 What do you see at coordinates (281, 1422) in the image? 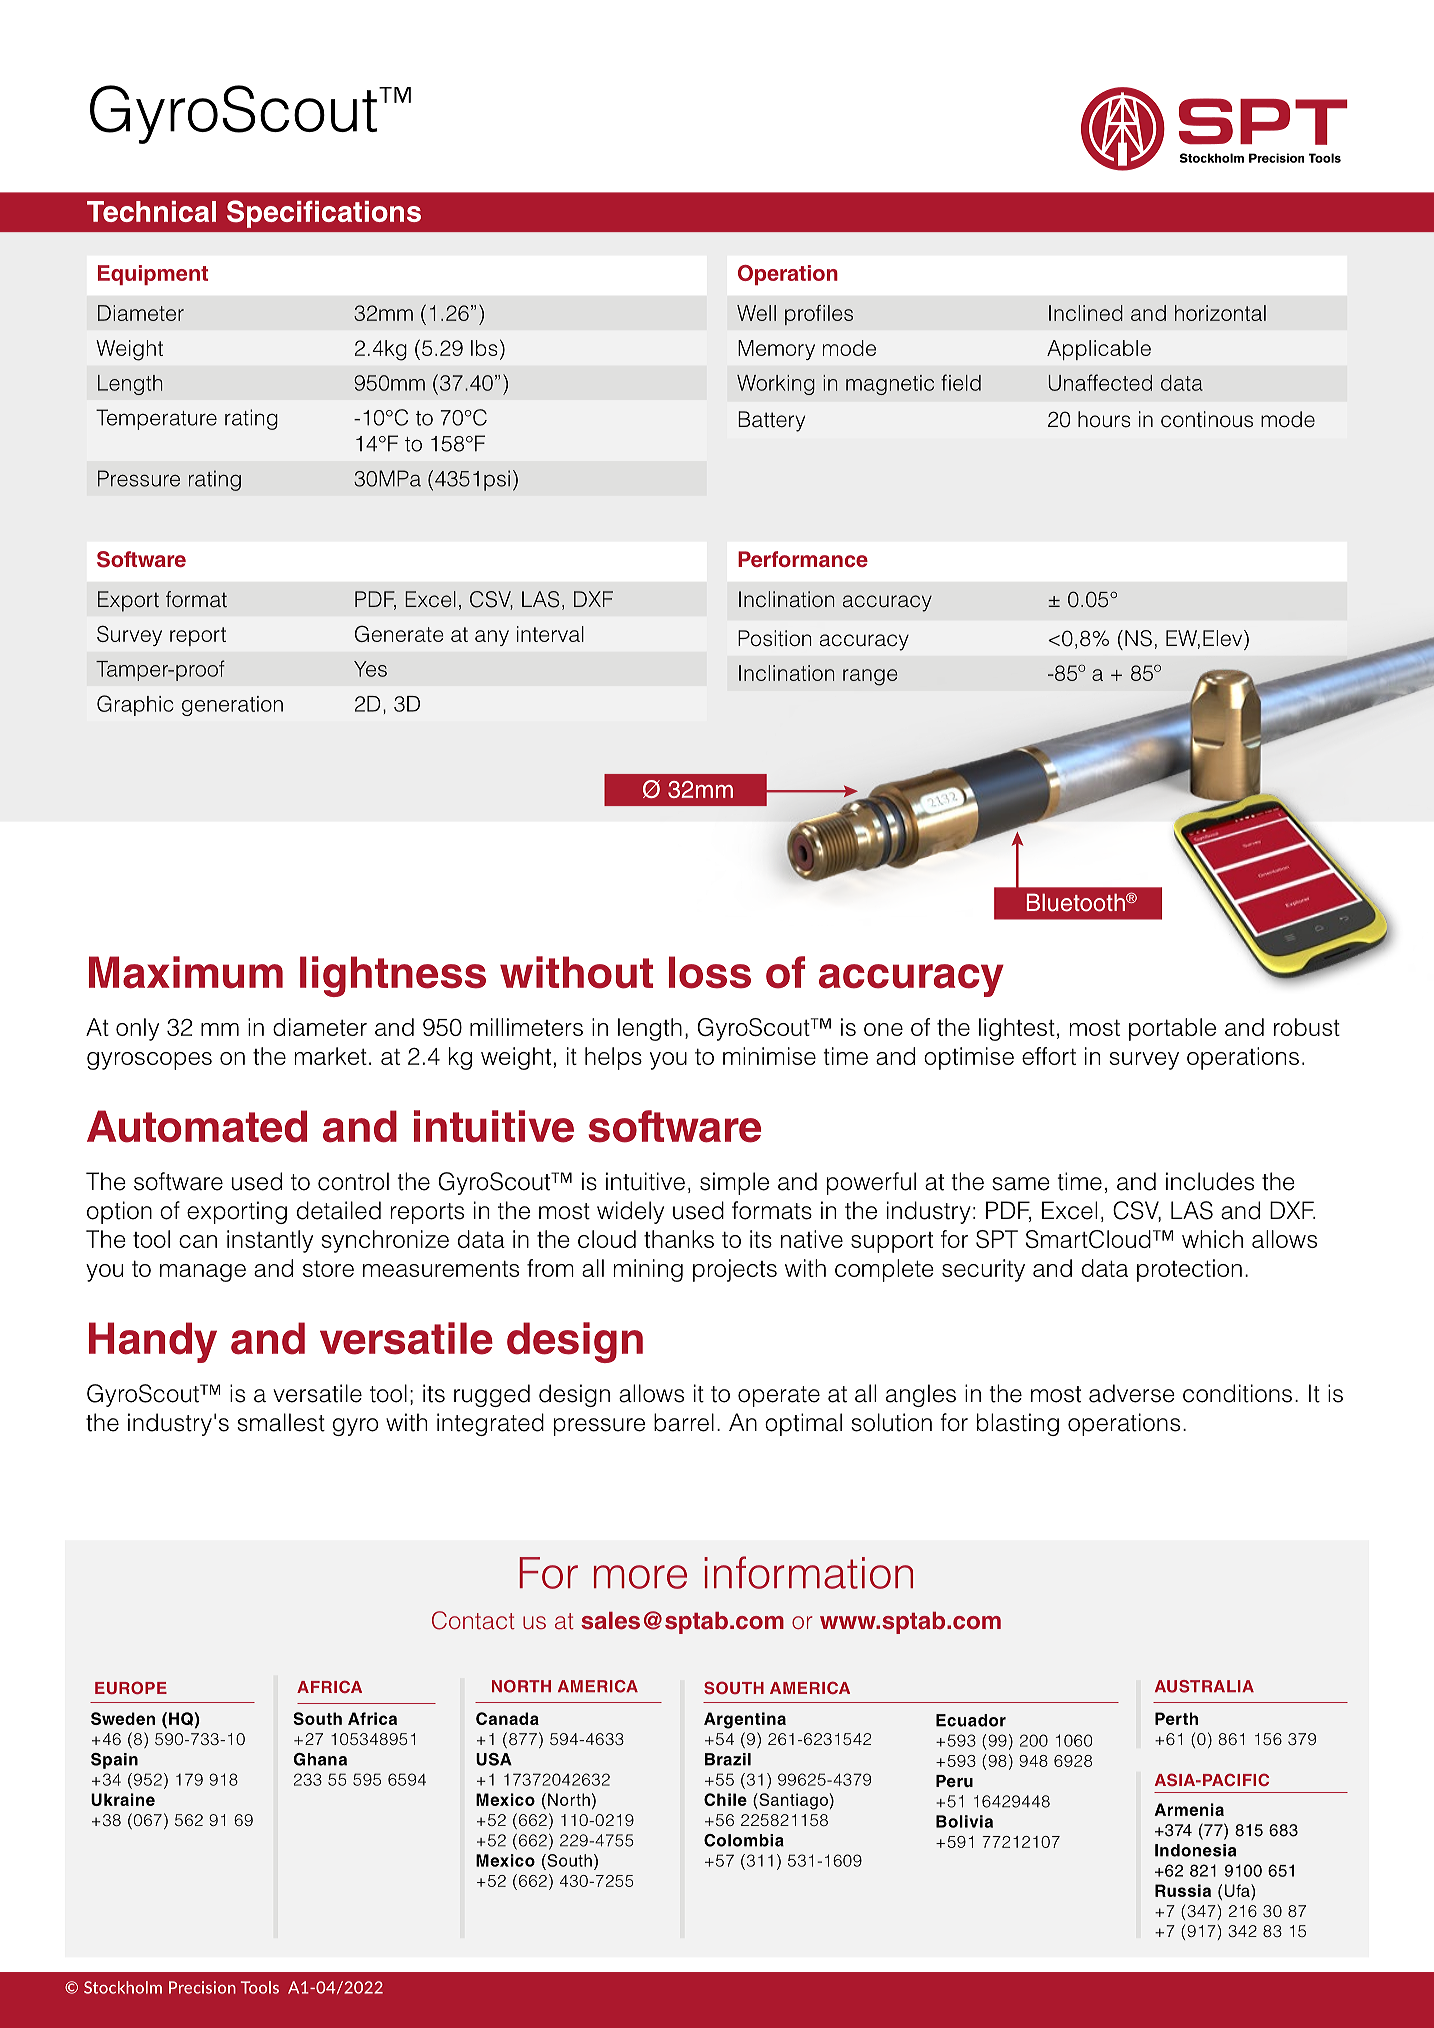
I see `smallest` at bounding box center [281, 1422].
